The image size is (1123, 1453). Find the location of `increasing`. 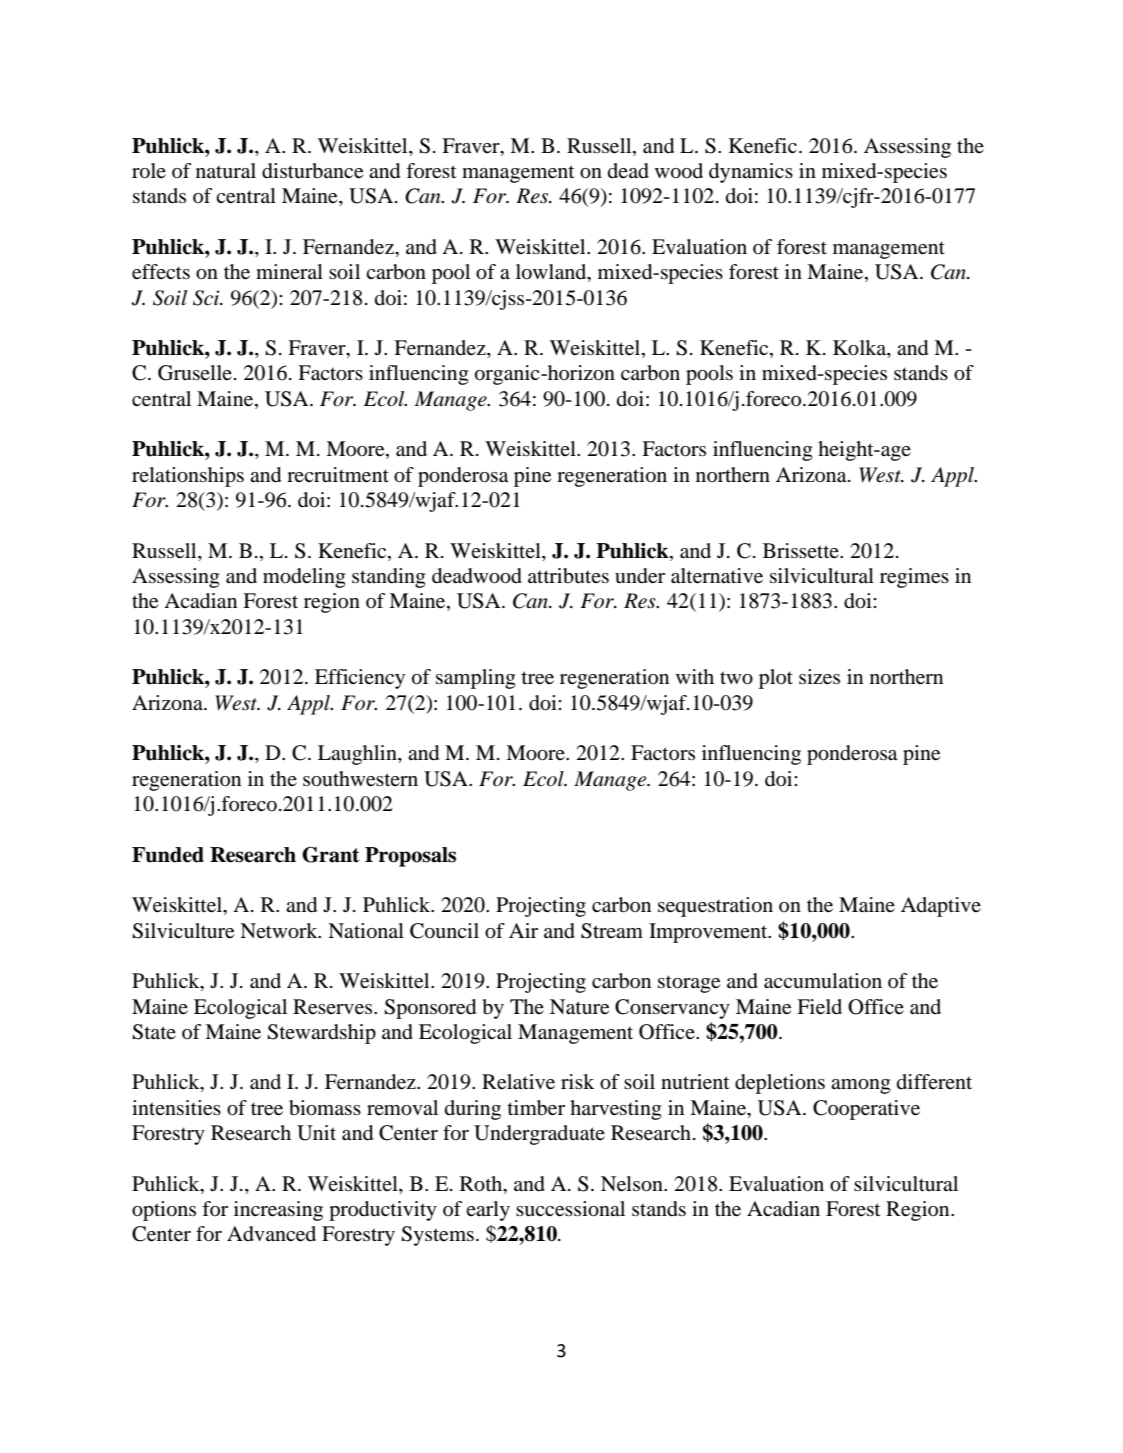

increasing is located at coordinates (278, 1211).
